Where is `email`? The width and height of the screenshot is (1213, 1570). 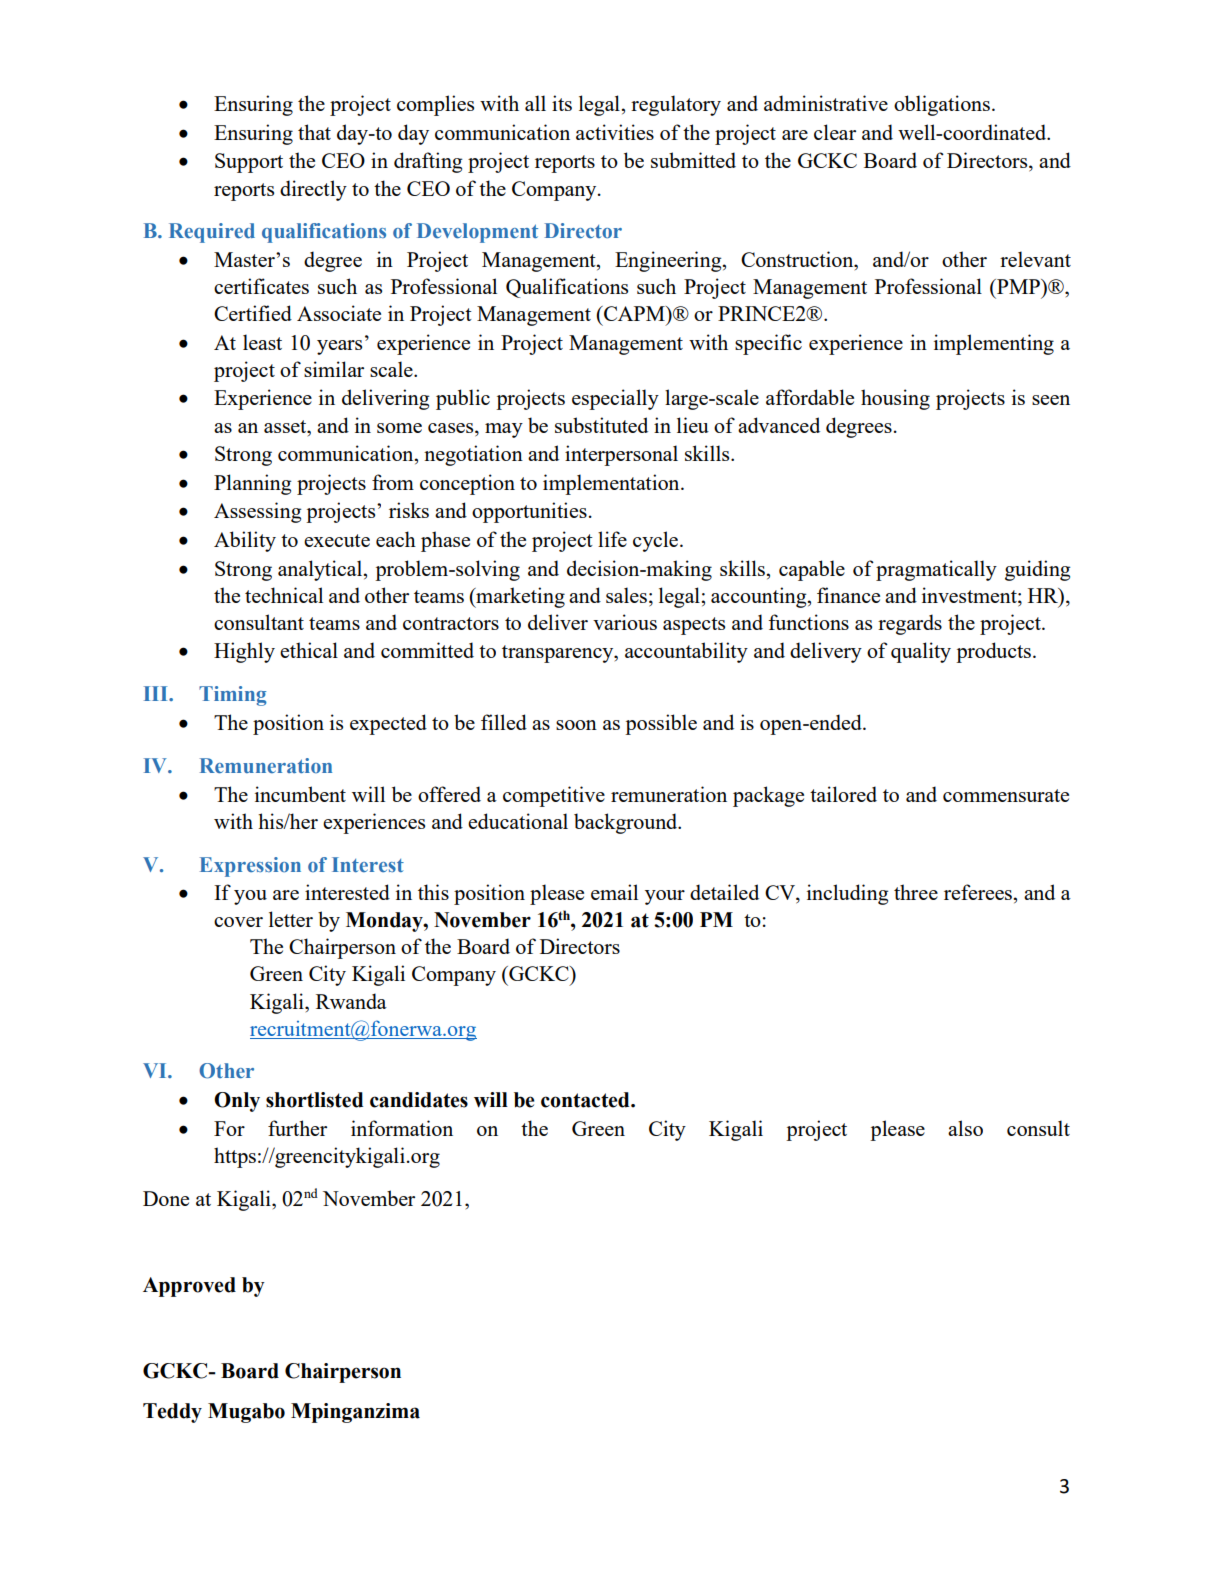
email is located at coordinates (614, 892).
